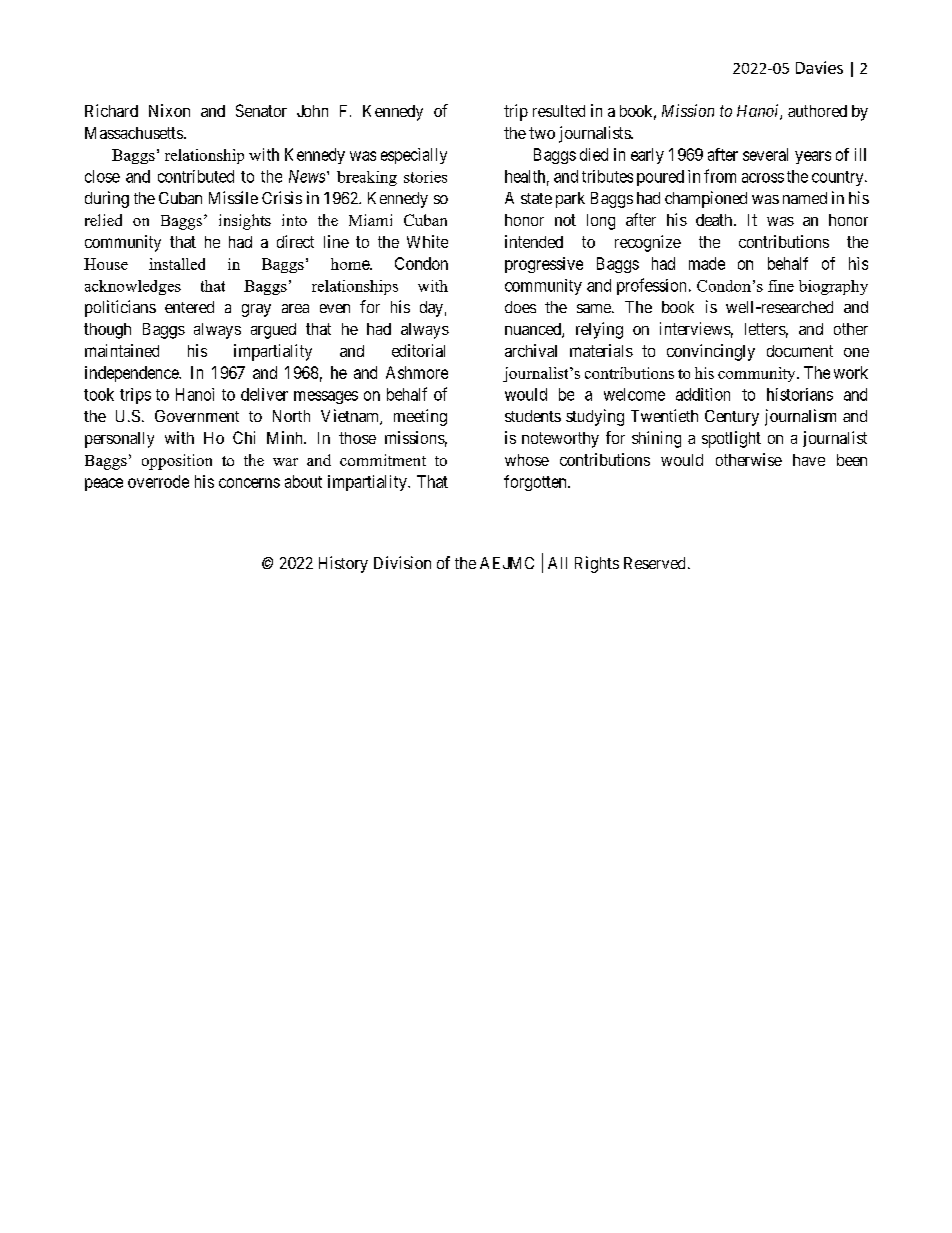 Image resolution: width=952 pixels, height=1233 pixels. What do you see at coordinates (245, 222) in the document?
I see `insights` at bounding box center [245, 222].
